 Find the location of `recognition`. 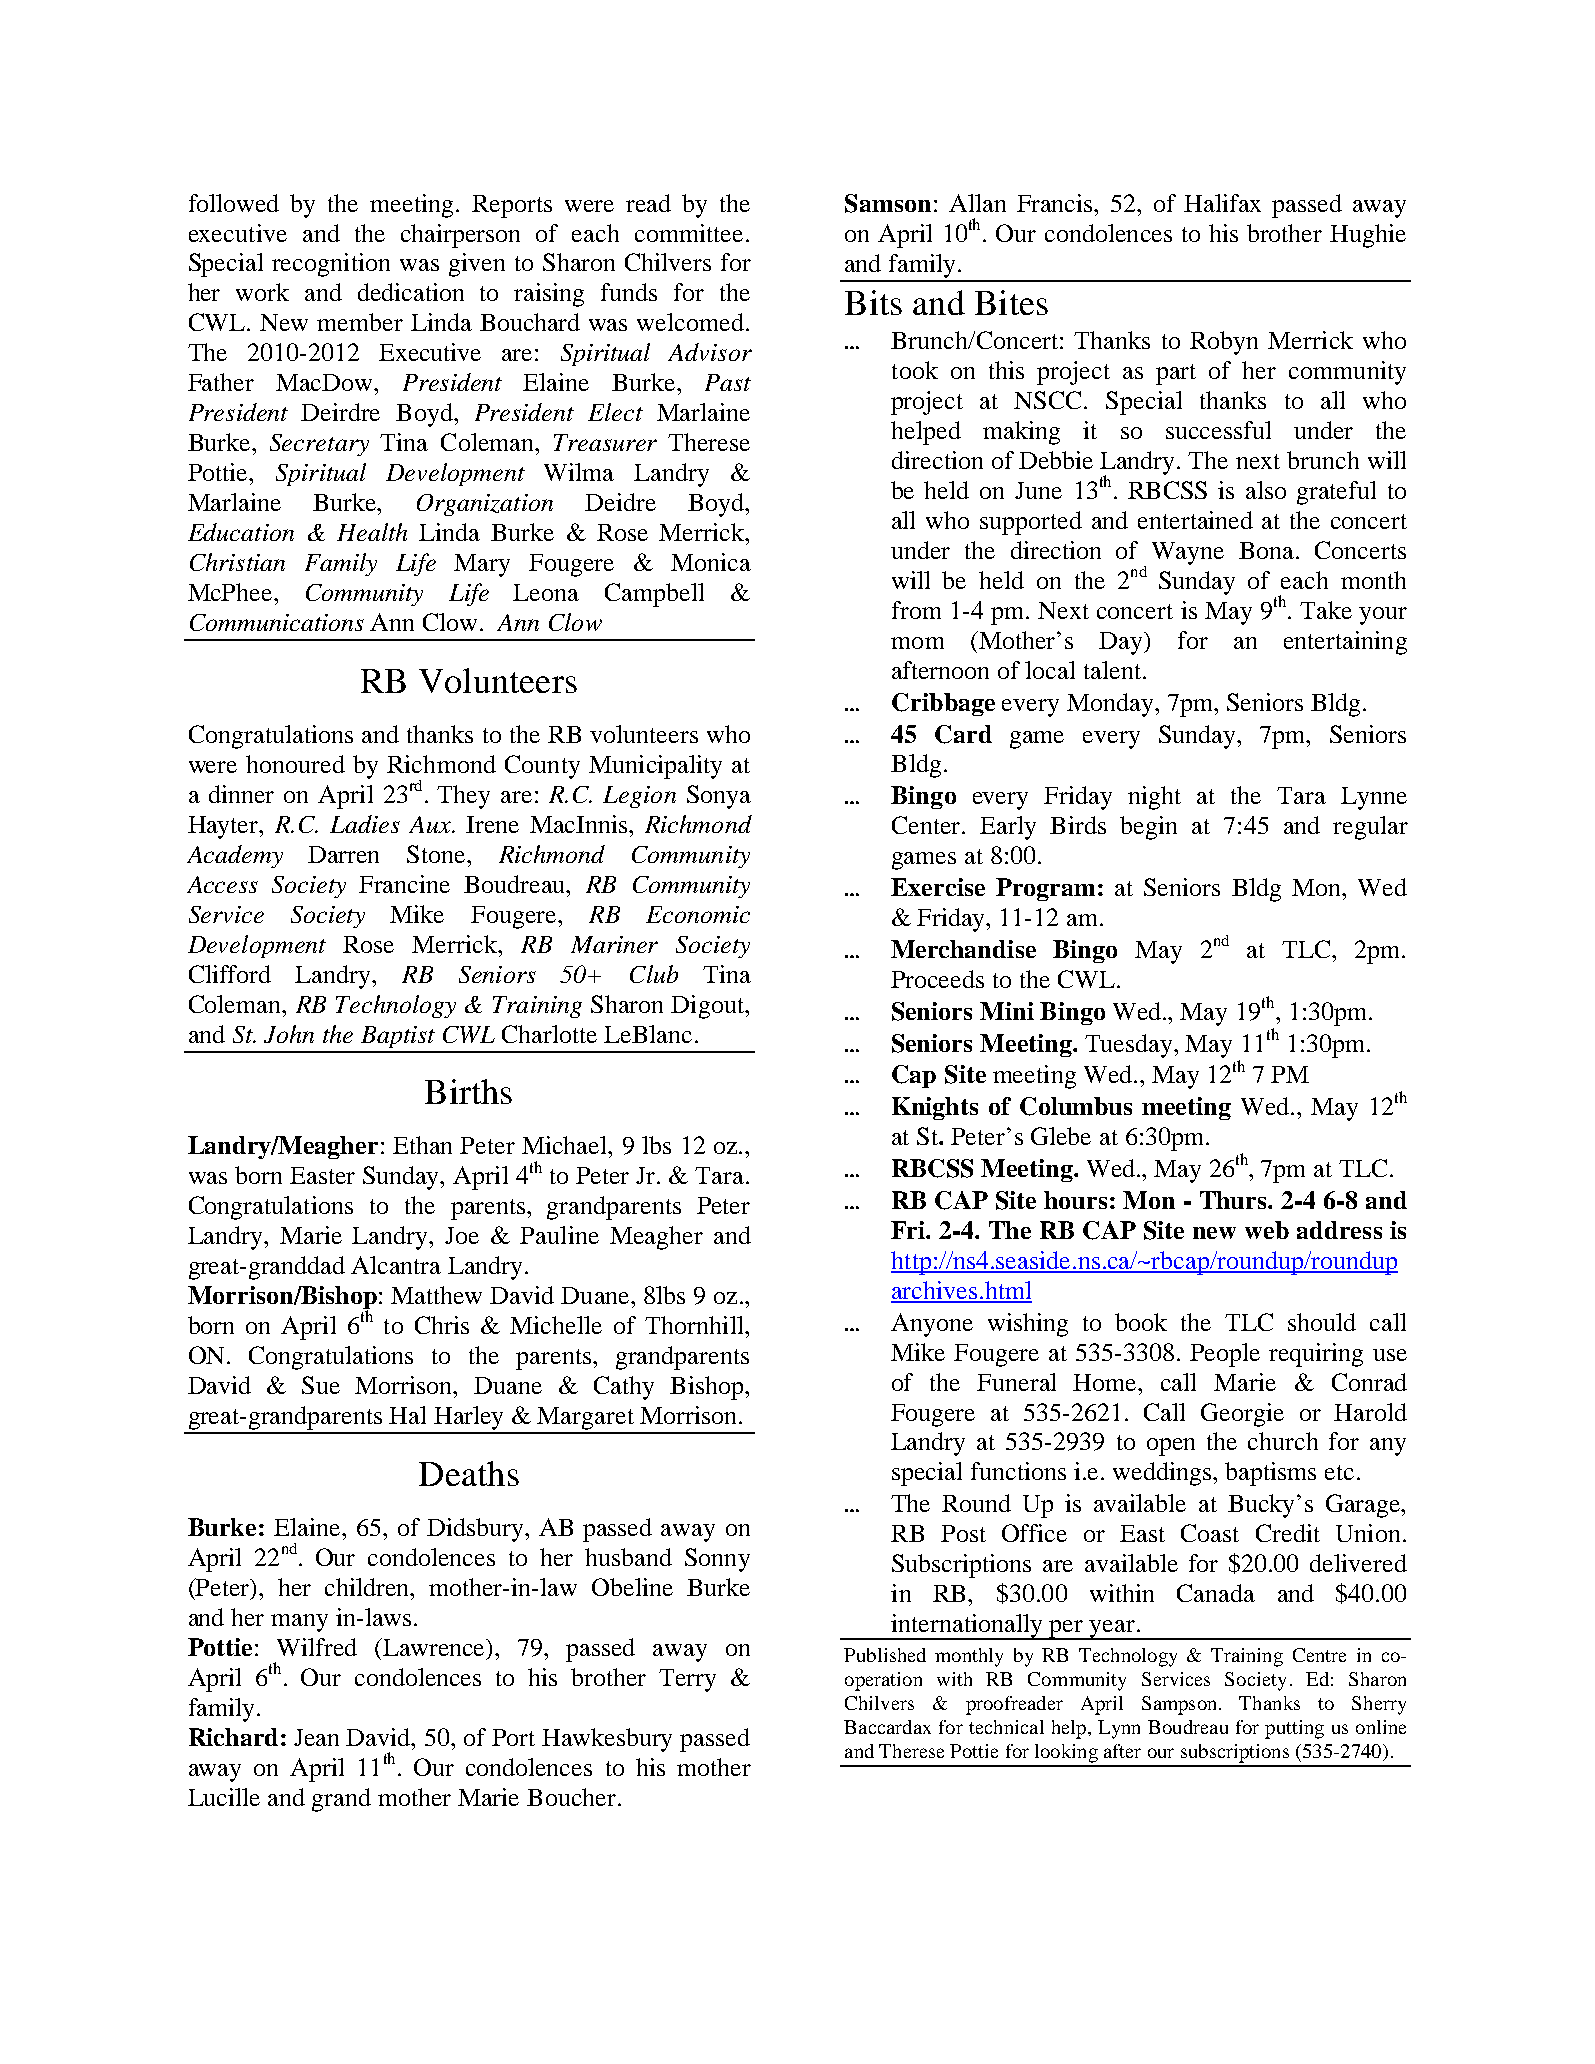

recognition is located at coordinates (331, 265).
